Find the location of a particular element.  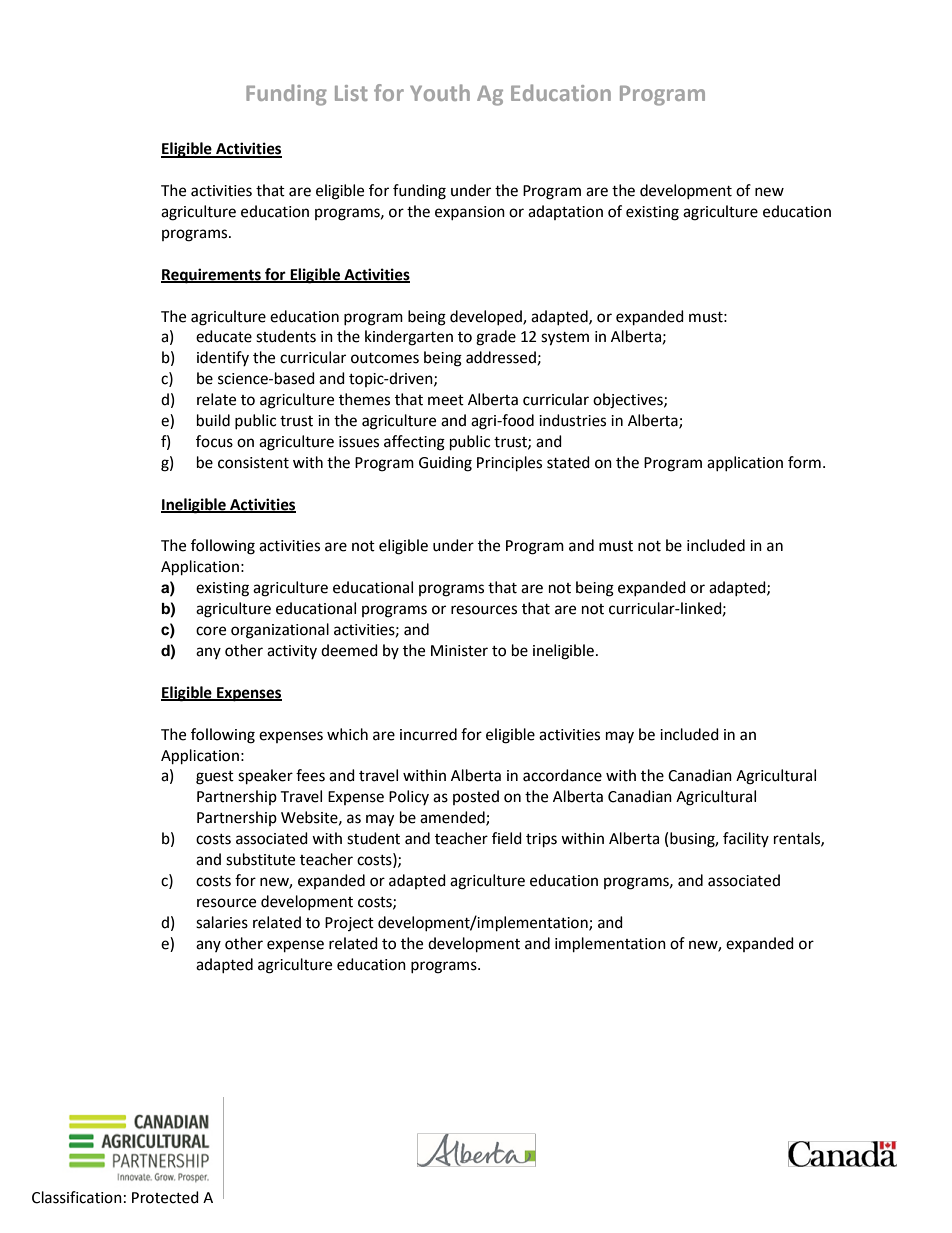

accordance is located at coordinates (562, 775).
